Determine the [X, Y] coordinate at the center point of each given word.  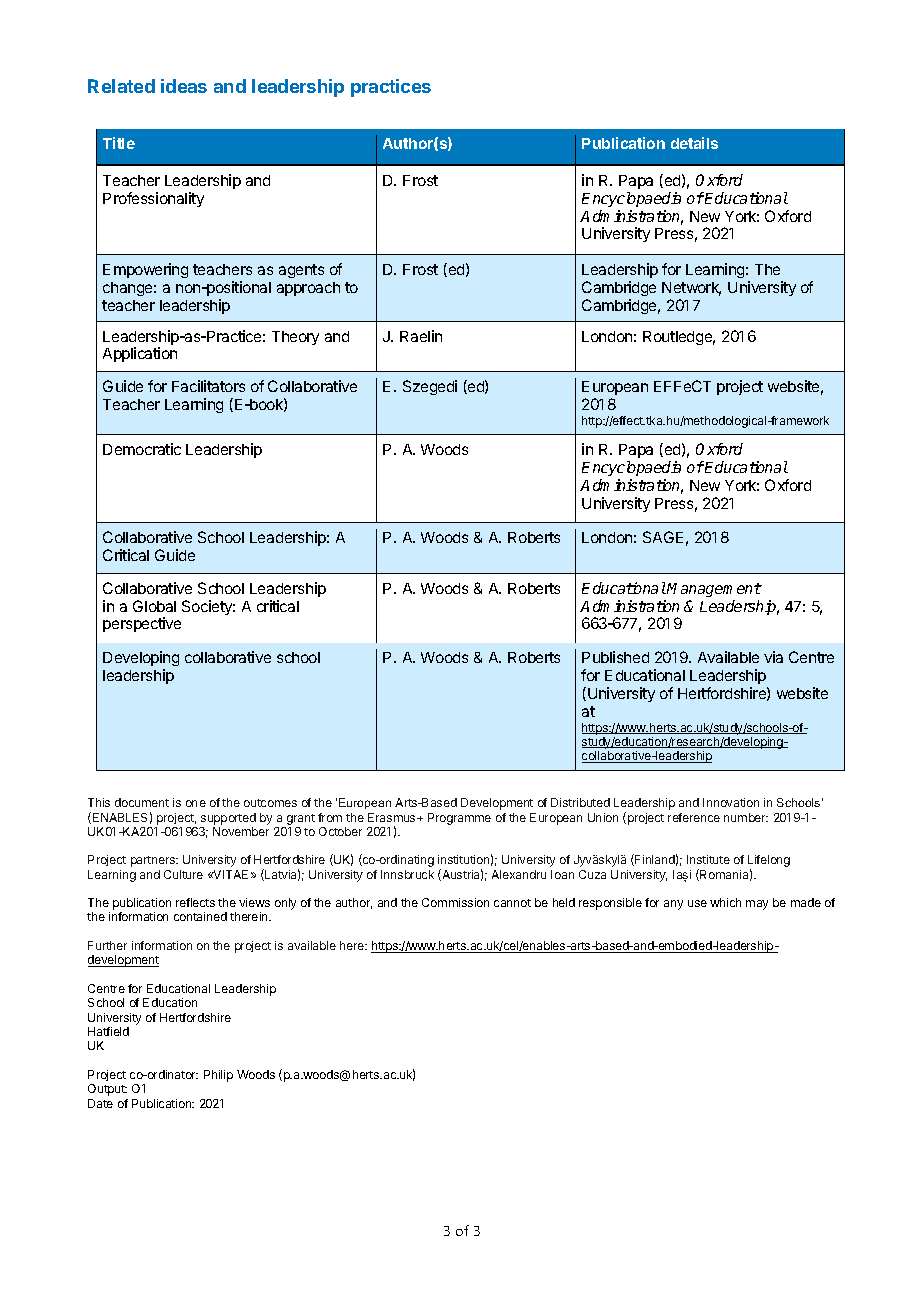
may [757, 905]
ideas [184, 86]
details [694, 143]
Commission [455, 902]
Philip [218, 1076]
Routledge [679, 338]
